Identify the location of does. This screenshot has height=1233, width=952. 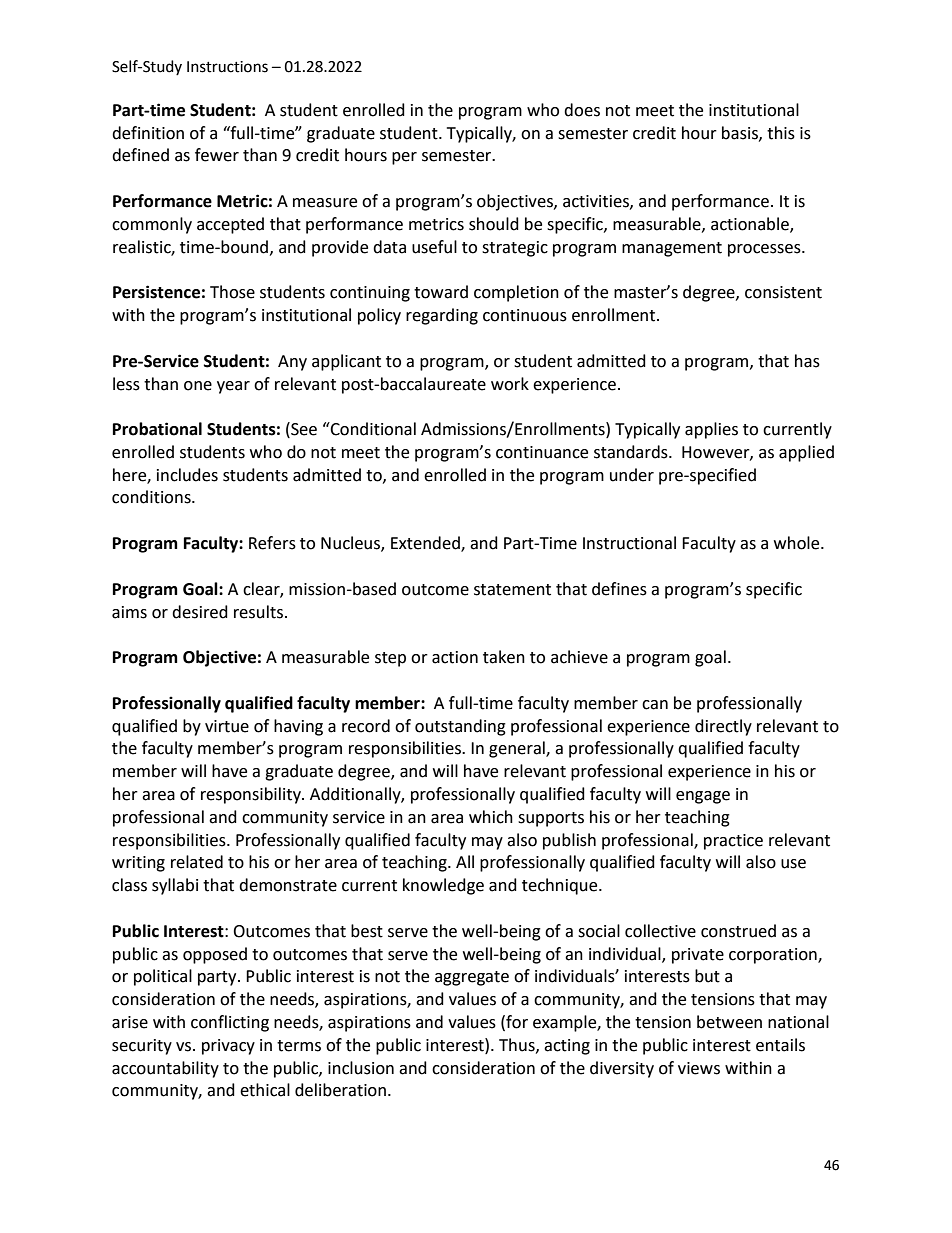
(582, 110).
